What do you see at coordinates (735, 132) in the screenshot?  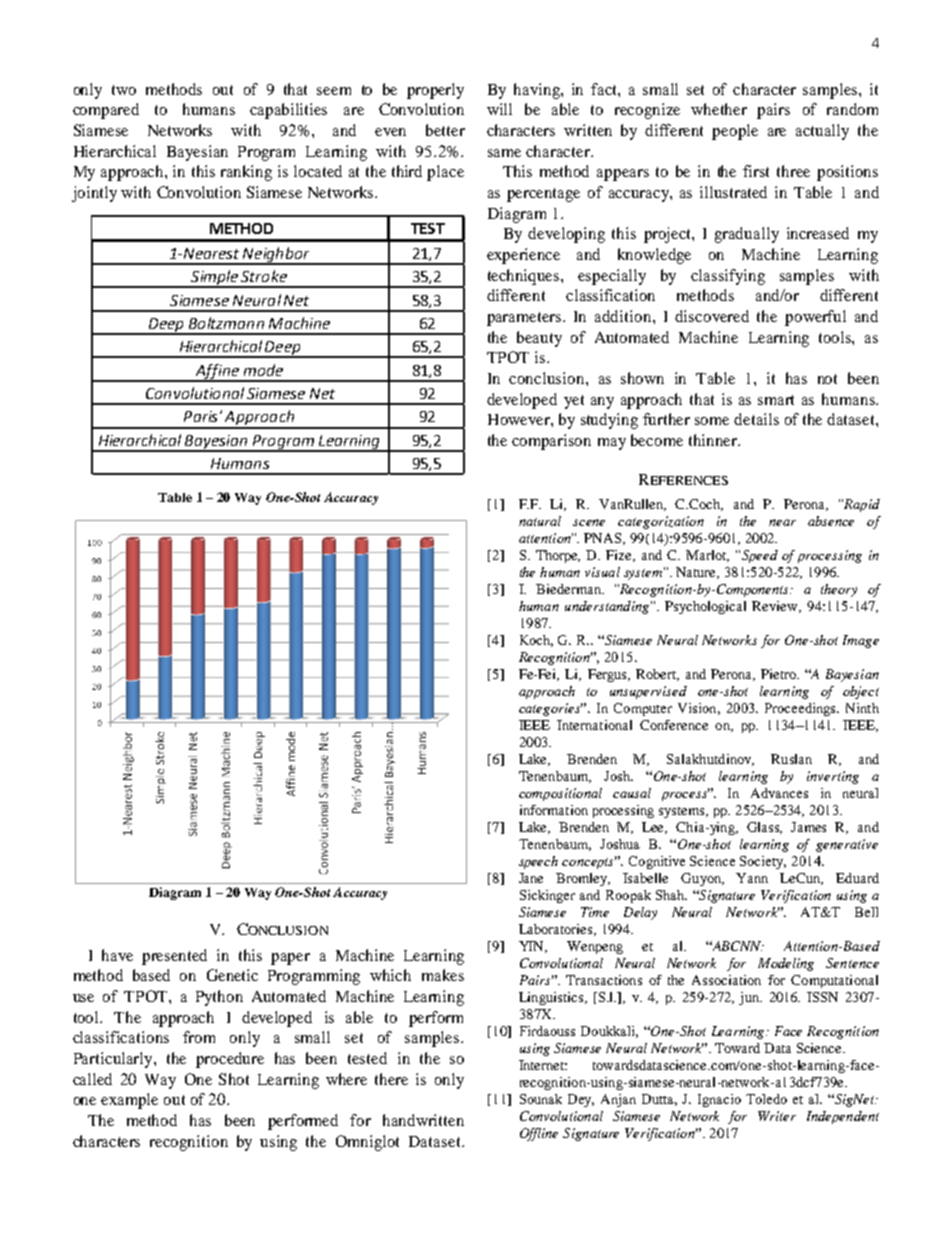 I see `people` at bounding box center [735, 132].
